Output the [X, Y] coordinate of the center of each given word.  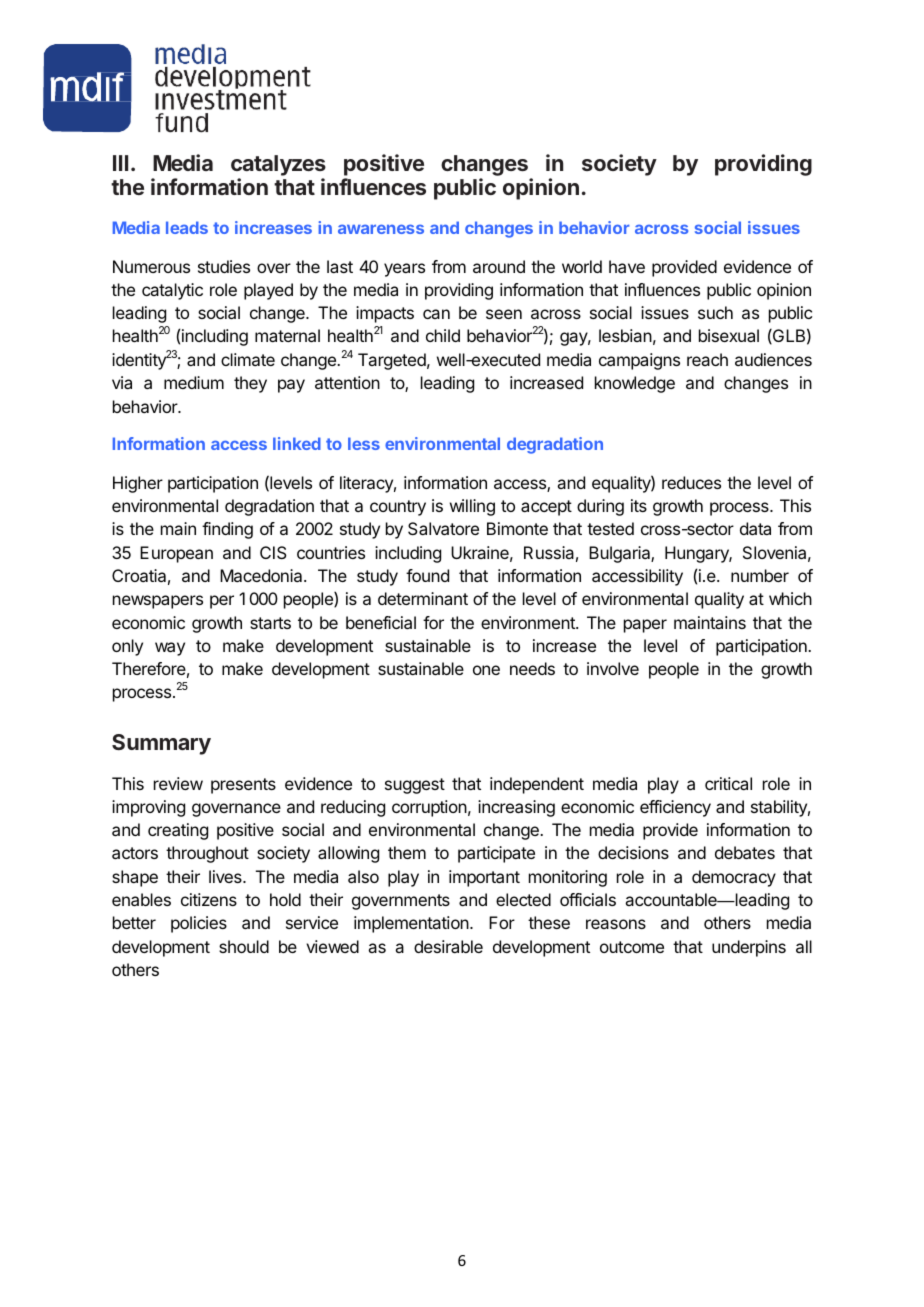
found [427, 575]
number [760, 575]
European [176, 554]
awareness [381, 229]
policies [199, 924]
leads [187, 227]
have [627, 266]
